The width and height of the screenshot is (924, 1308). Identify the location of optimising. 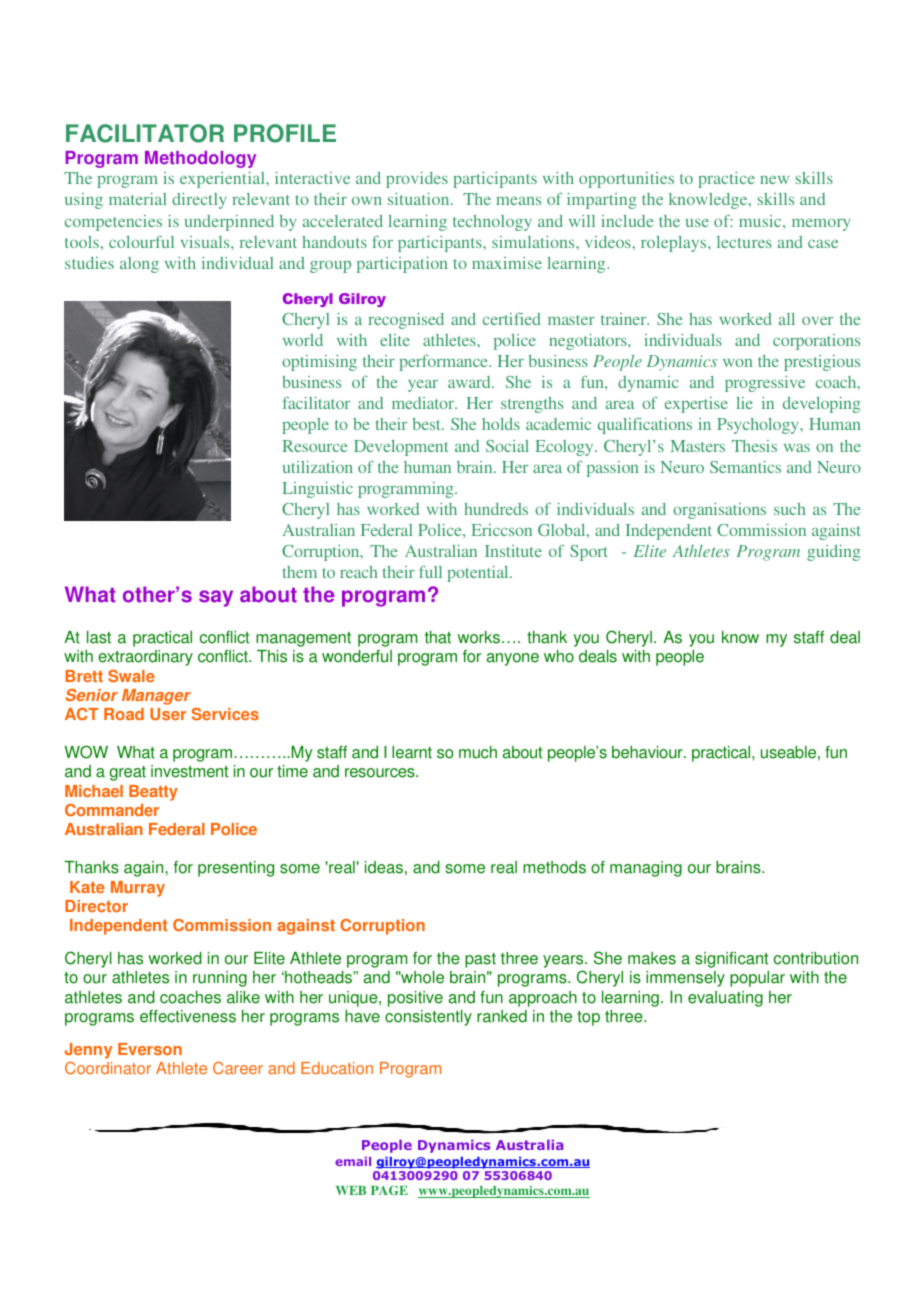
(319, 363).
